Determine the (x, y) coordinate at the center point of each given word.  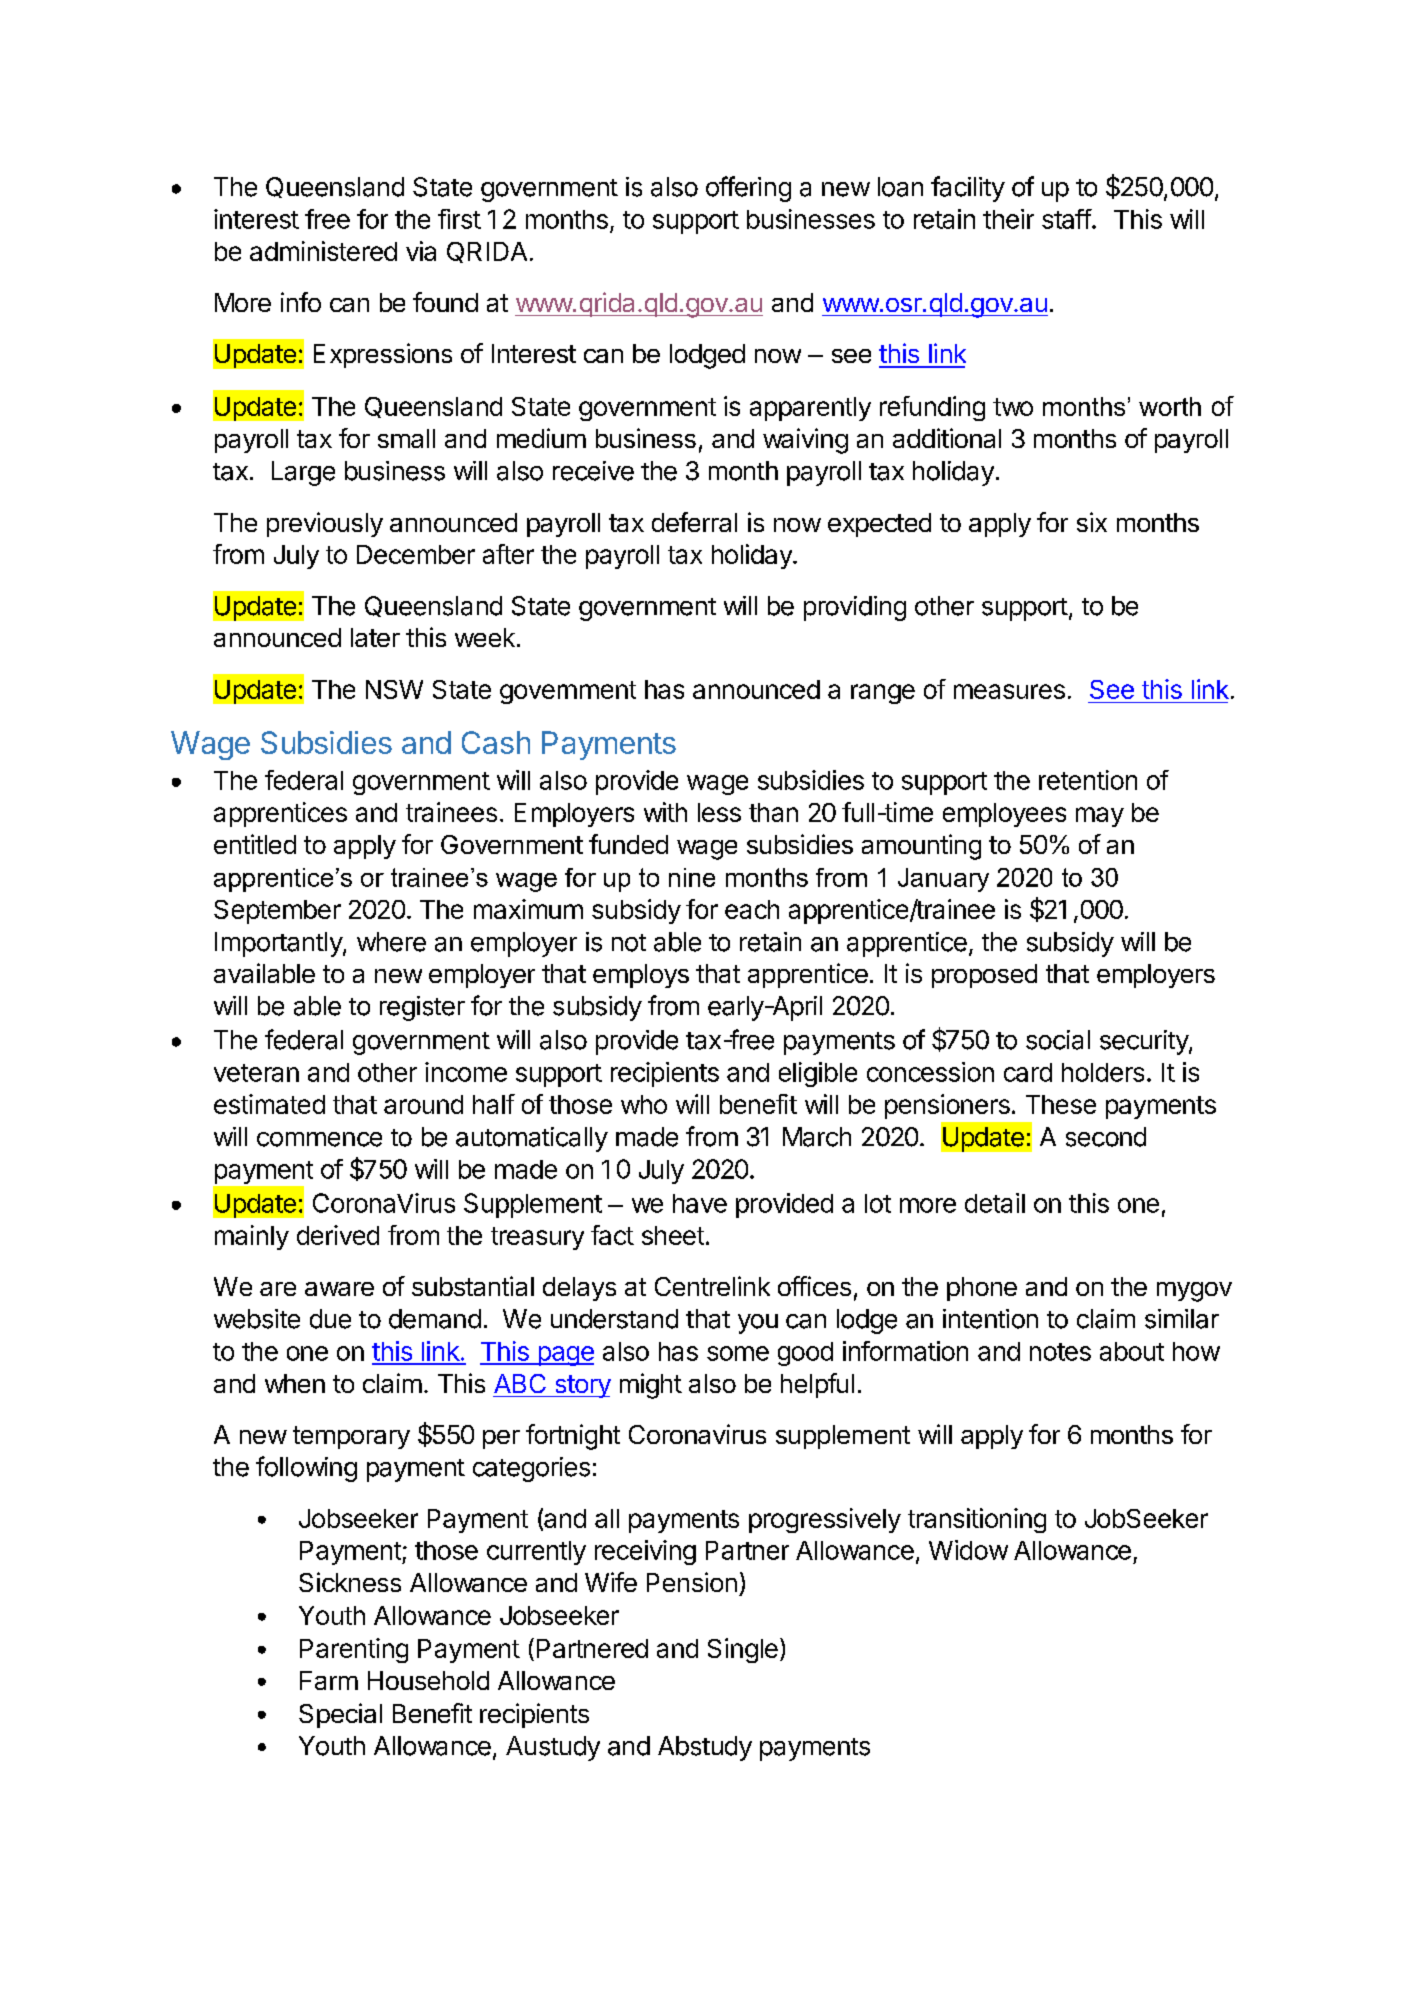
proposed (984, 976)
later (375, 637)
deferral (694, 522)
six (1092, 522)
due (330, 1319)
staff (1067, 219)
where (391, 942)
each (752, 909)
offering (748, 189)
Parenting (354, 1650)
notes (1060, 1352)
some (738, 1353)
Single (743, 1650)
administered (323, 251)
